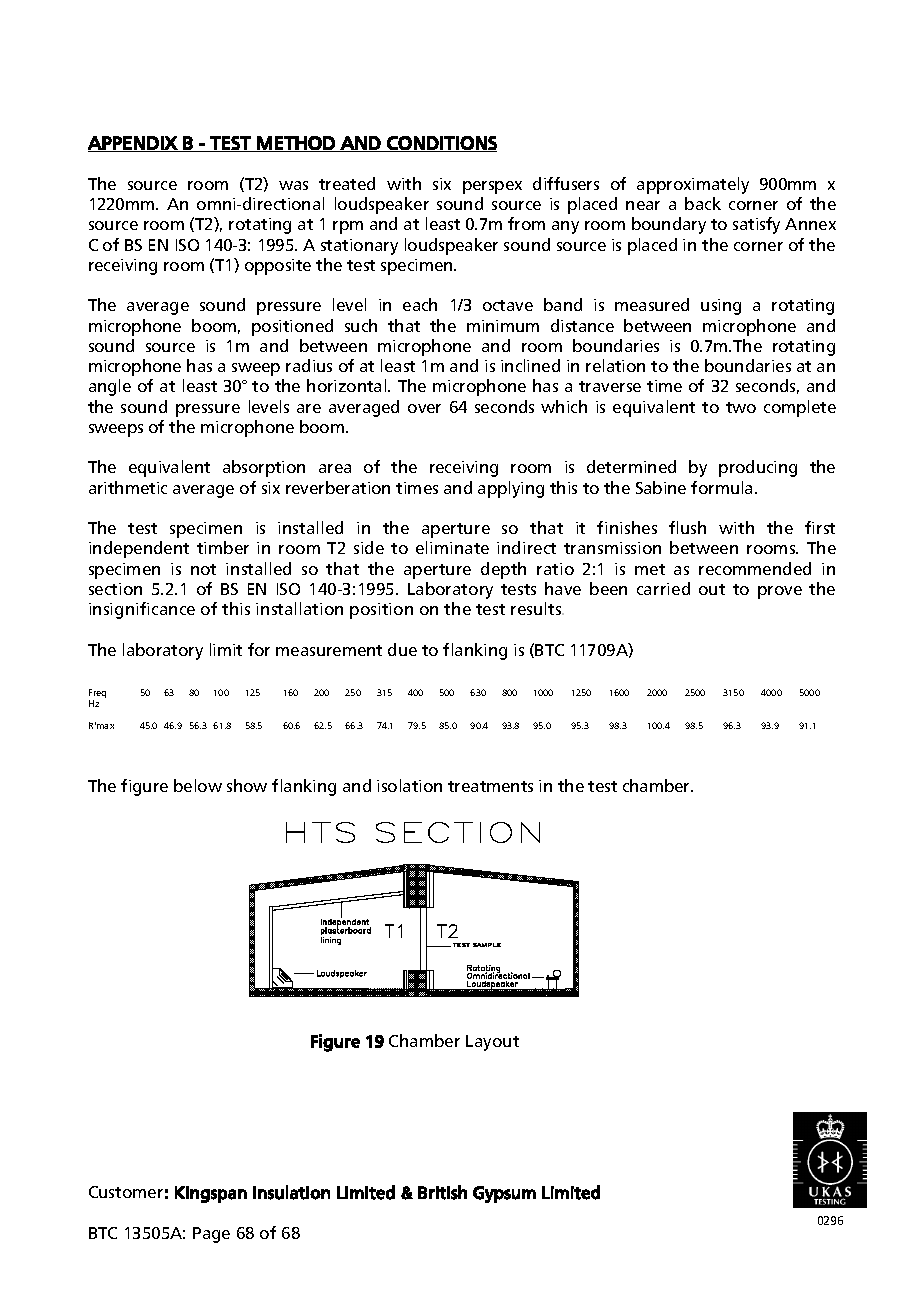 The height and width of the screenshot is (1308, 924). What do you see at coordinates (402, 649) in the screenshot?
I see `due` at bounding box center [402, 649].
